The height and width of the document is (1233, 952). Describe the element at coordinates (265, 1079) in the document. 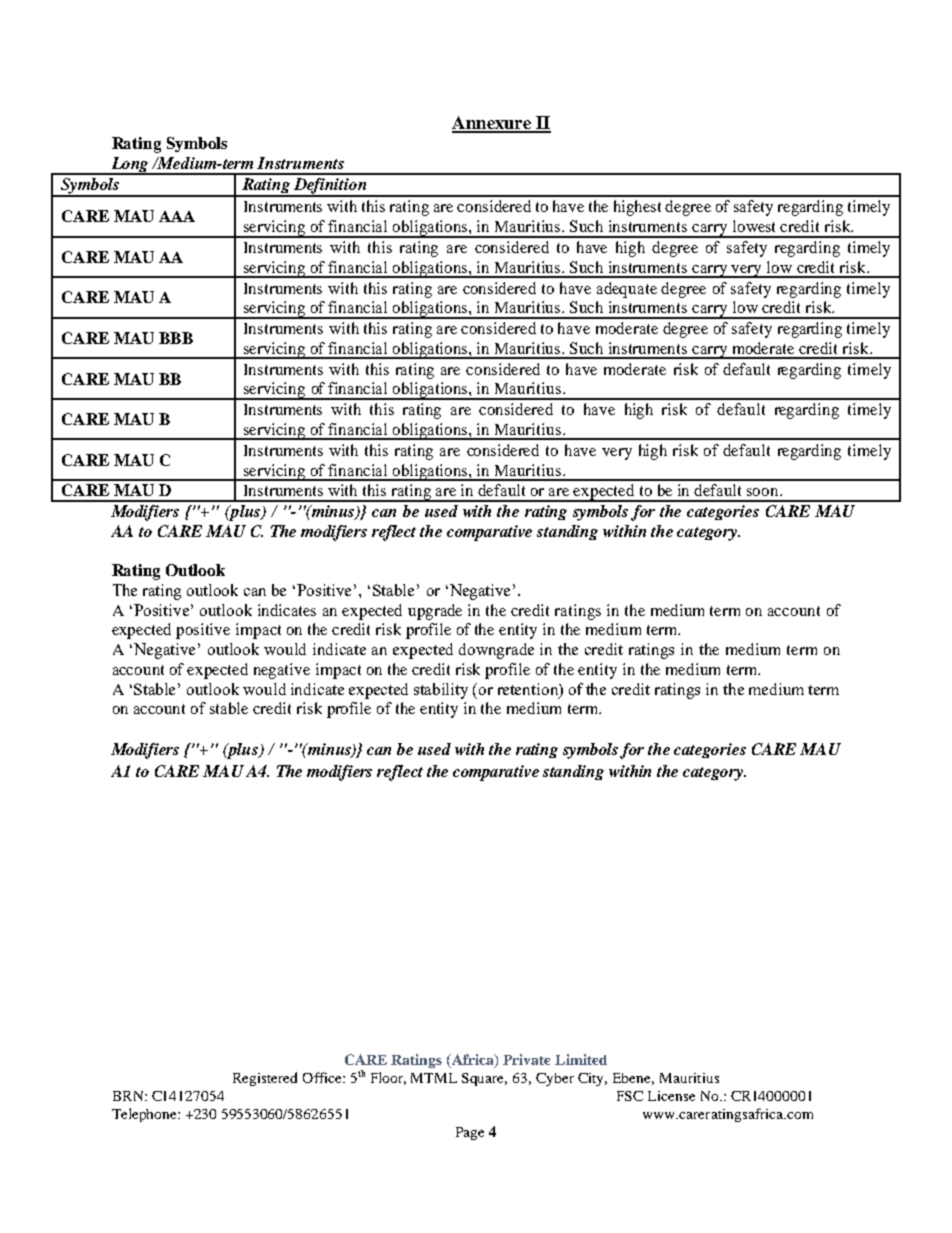

I see `Registered` at that location.
